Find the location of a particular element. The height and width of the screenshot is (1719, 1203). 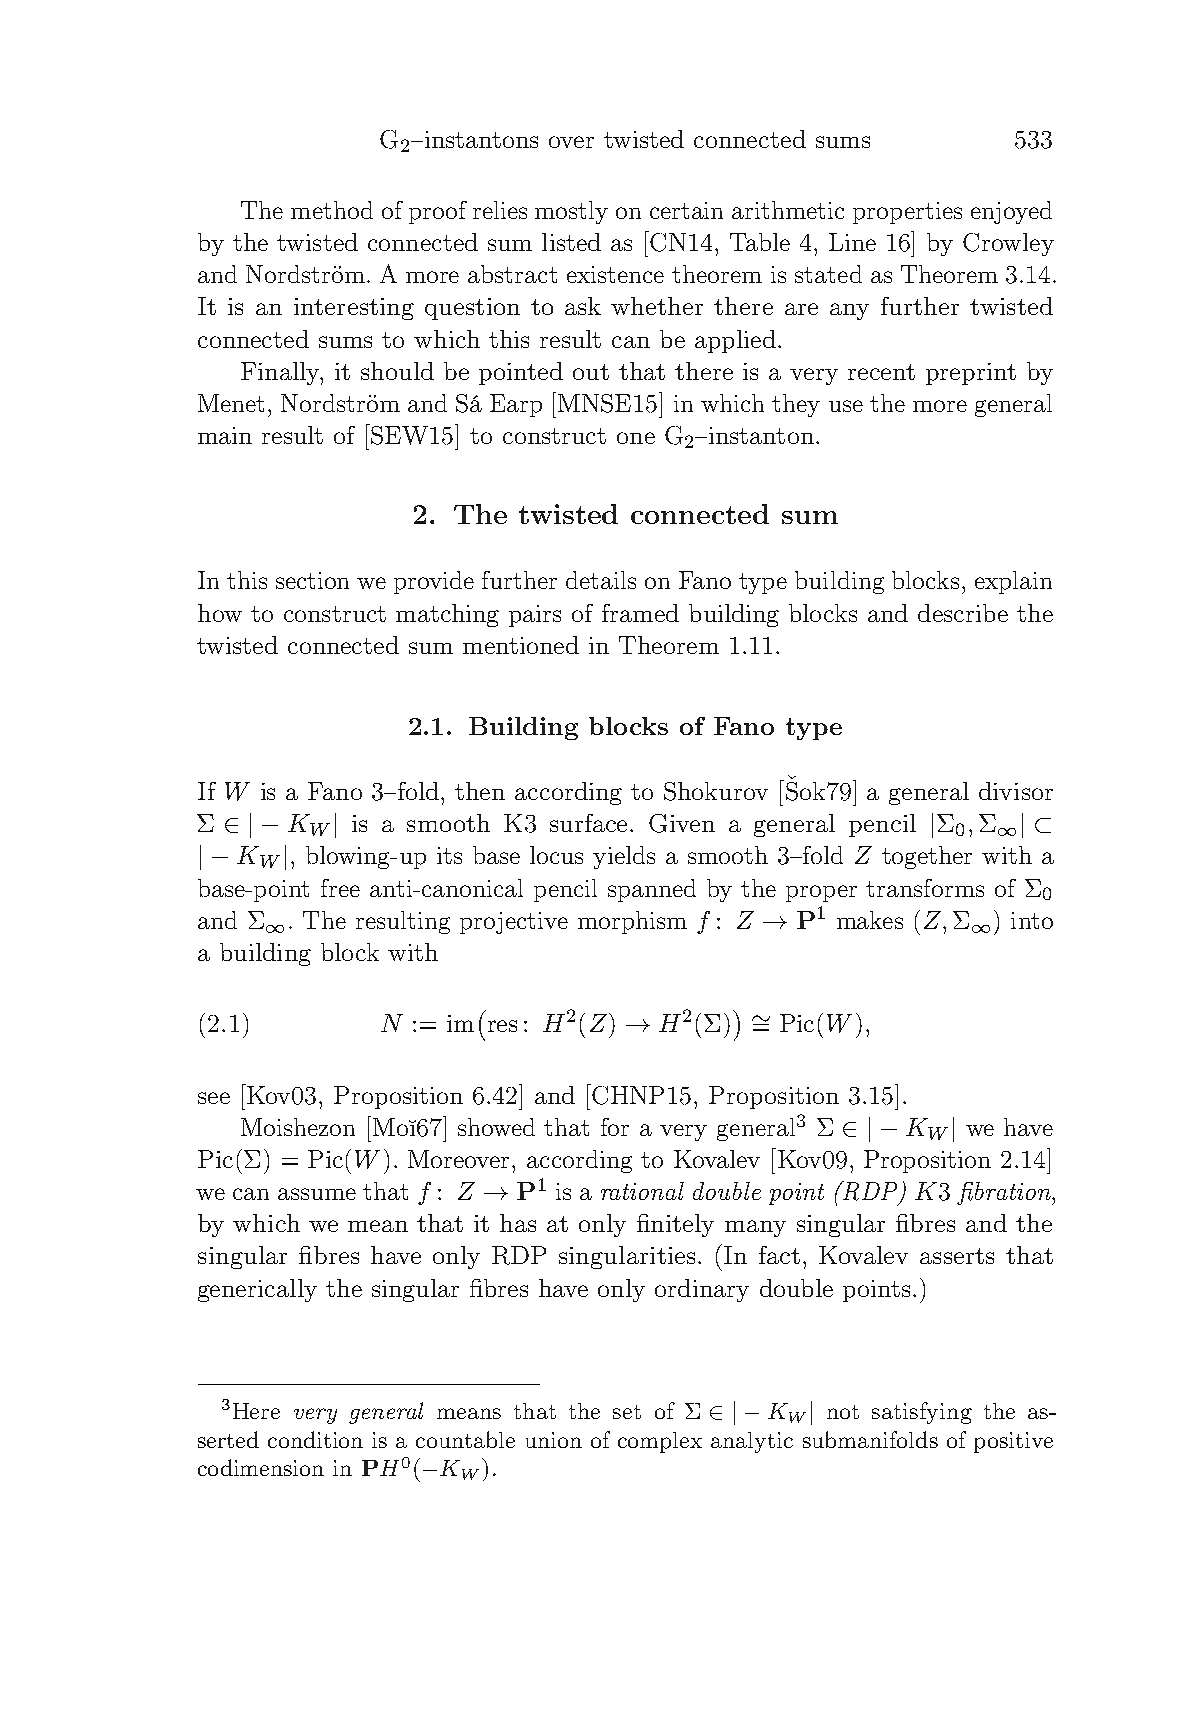

satisfying is located at coordinates (922, 1413).
